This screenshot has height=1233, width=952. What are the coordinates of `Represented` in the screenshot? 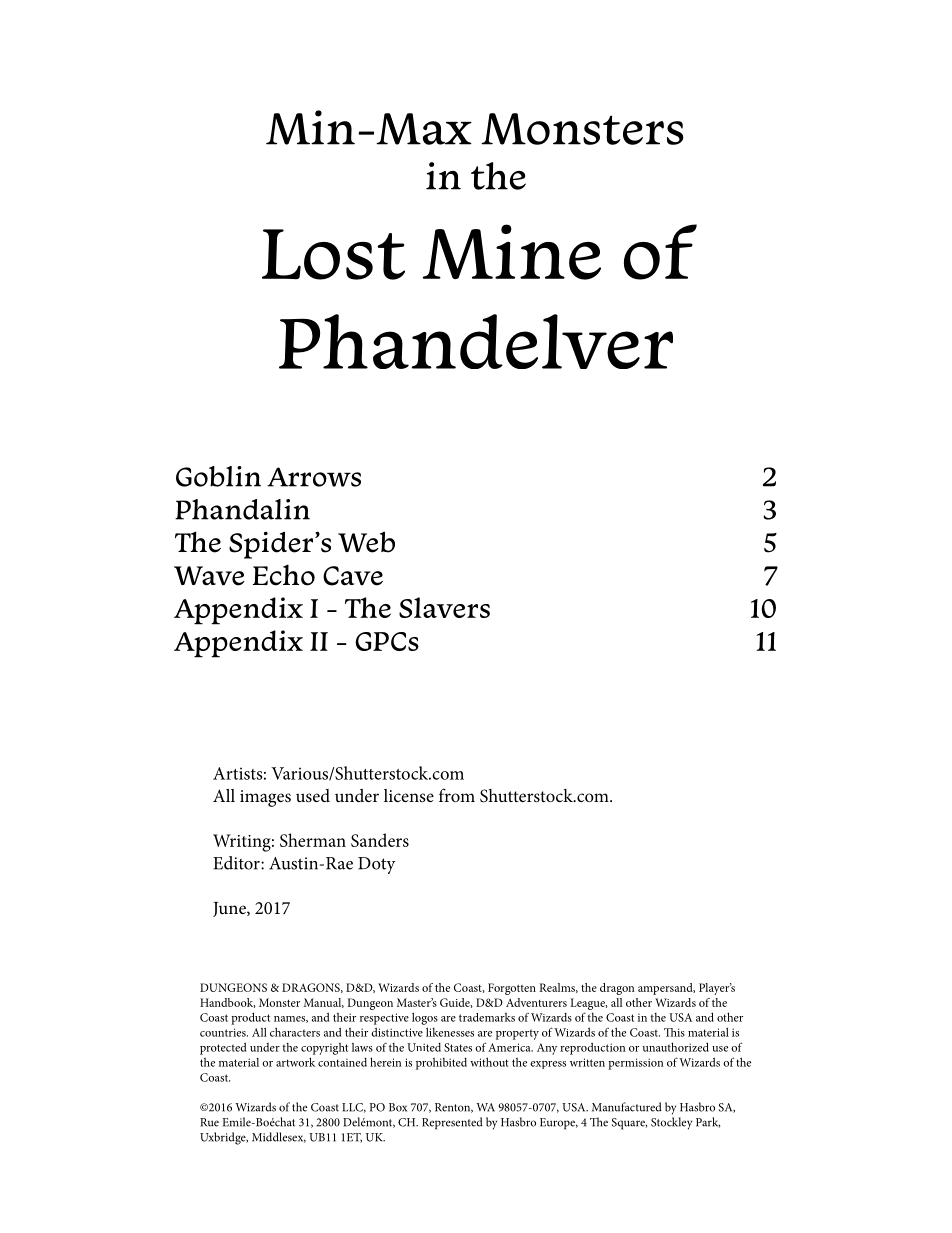 It's located at (452, 1123).
